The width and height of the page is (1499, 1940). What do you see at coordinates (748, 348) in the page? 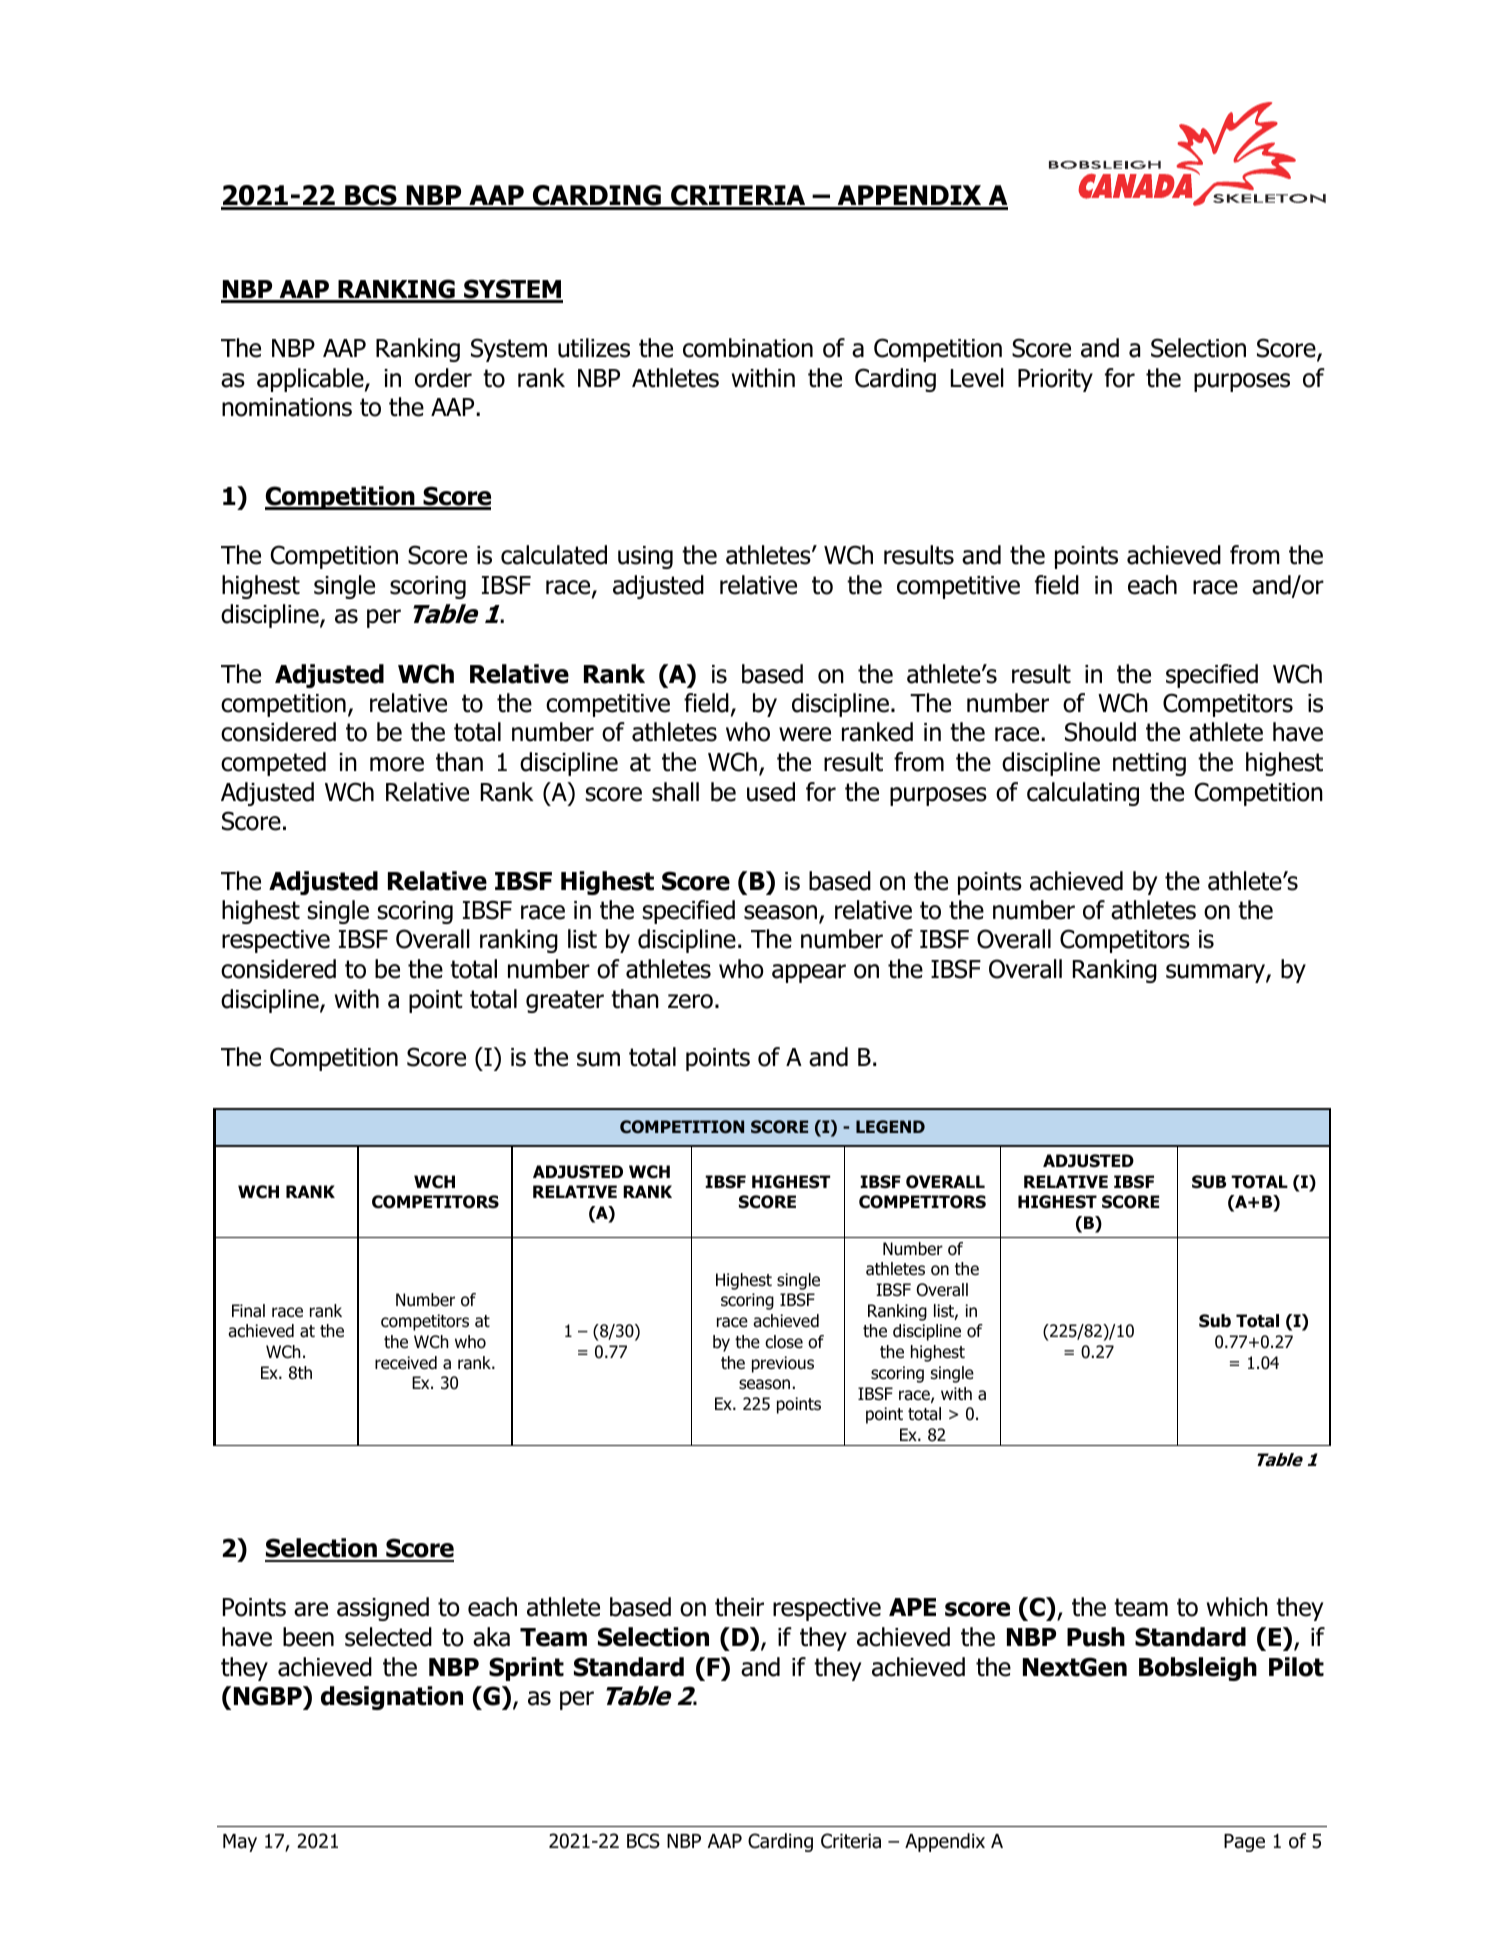
I see `combination` at bounding box center [748, 348].
